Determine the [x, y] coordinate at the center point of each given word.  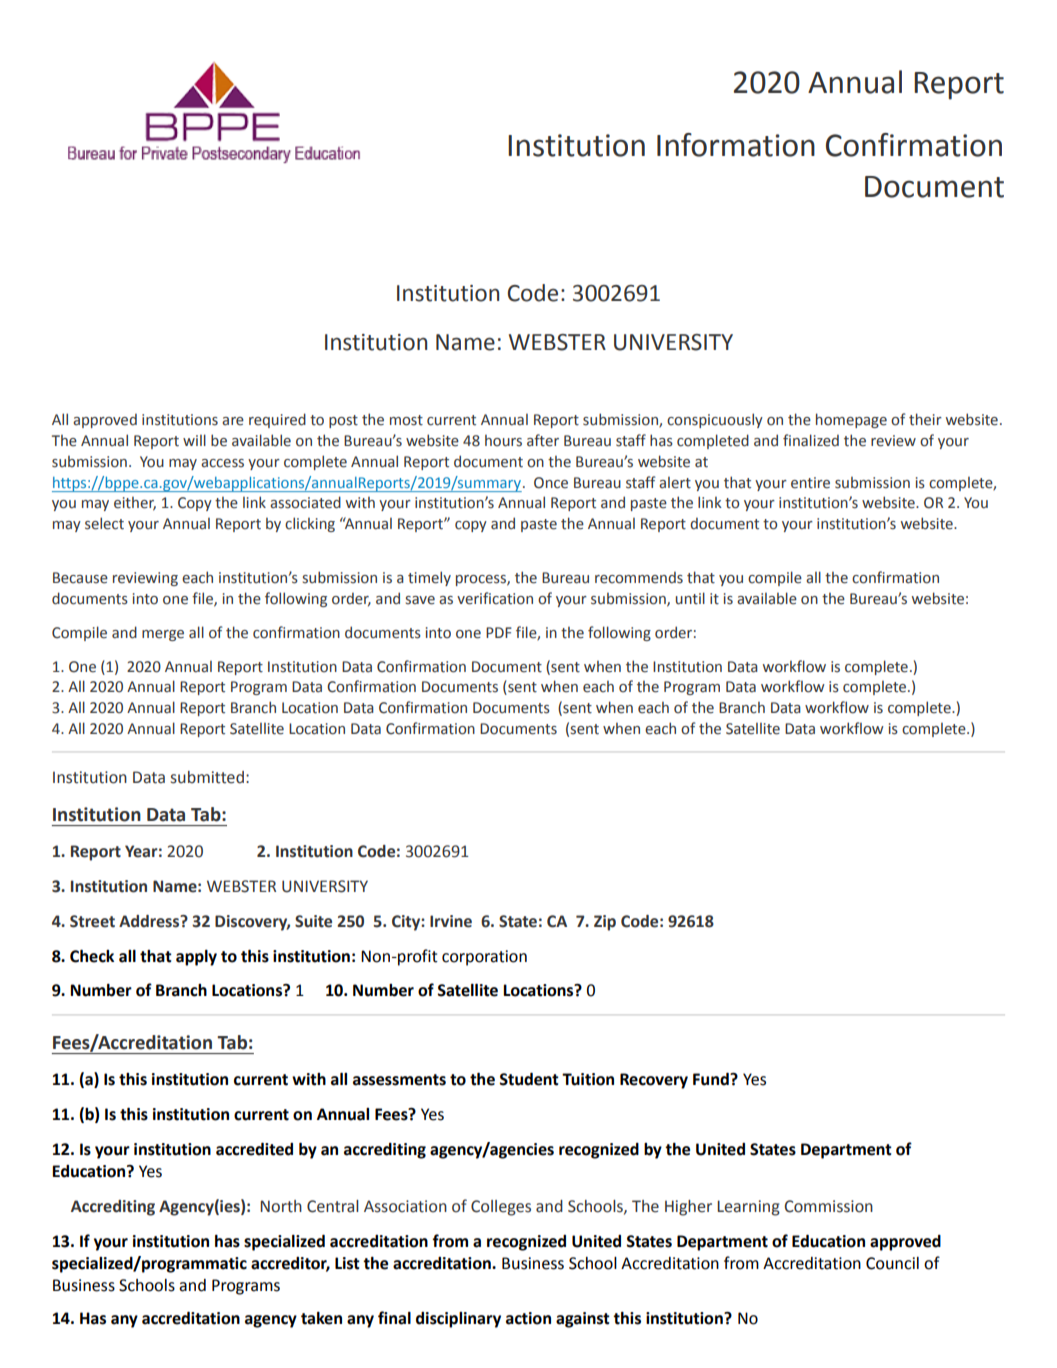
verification [495, 598]
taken [321, 1318]
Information [736, 145]
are [233, 421]
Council [892, 1263]
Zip [605, 923]
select [104, 523]
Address [150, 921]
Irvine [451, 921]
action [528, 1318]
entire [810, 483]
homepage [851, 420]
